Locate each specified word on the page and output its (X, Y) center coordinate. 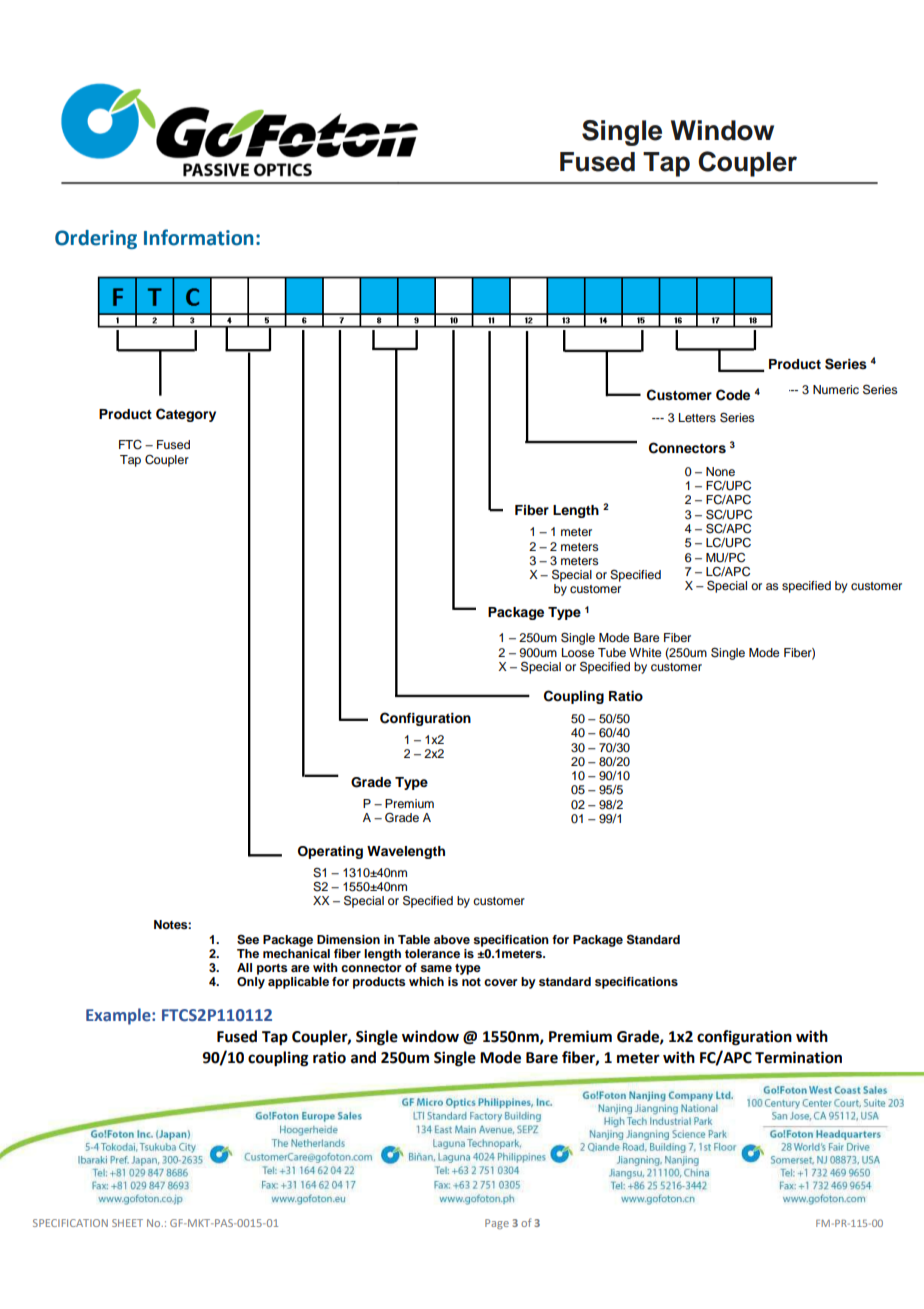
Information (198, 237)
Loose (578, 652)
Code (733, 395)
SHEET (127, 1223)
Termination (798, 1057)
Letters (697, 417)
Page (497, 1224)
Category (186, 415)
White (645, 652)
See (248, 939)
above (452, 939)
